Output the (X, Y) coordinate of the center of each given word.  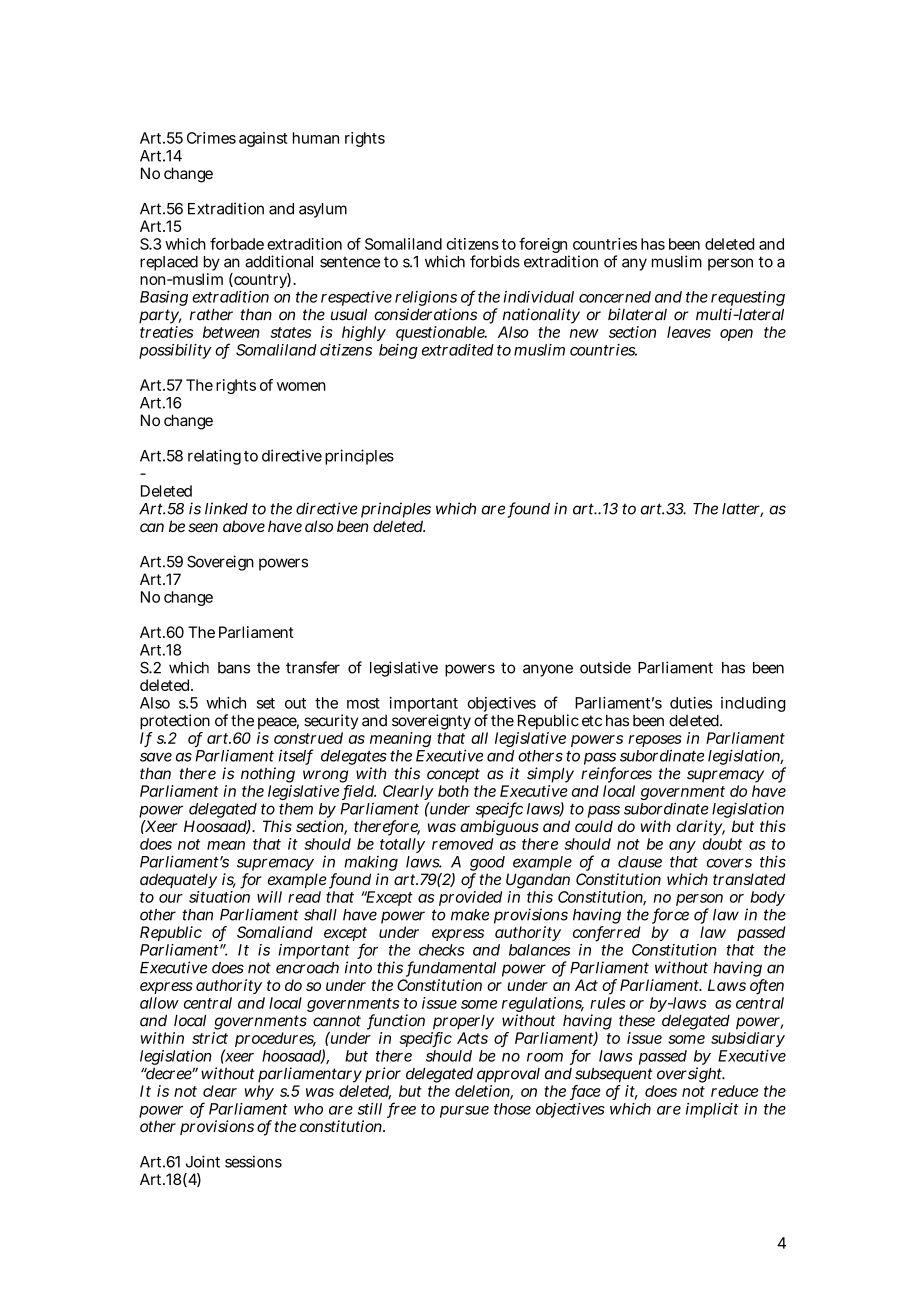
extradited (458, 350)
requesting (748, 300)
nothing (268, 776)
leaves (689, 332)
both (453, 791)
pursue (464, 1112)
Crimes (211, 138)
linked (226, 508)
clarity (700, 828)
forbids (495, 261)
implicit (712, 1110)
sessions (253, 1162)
